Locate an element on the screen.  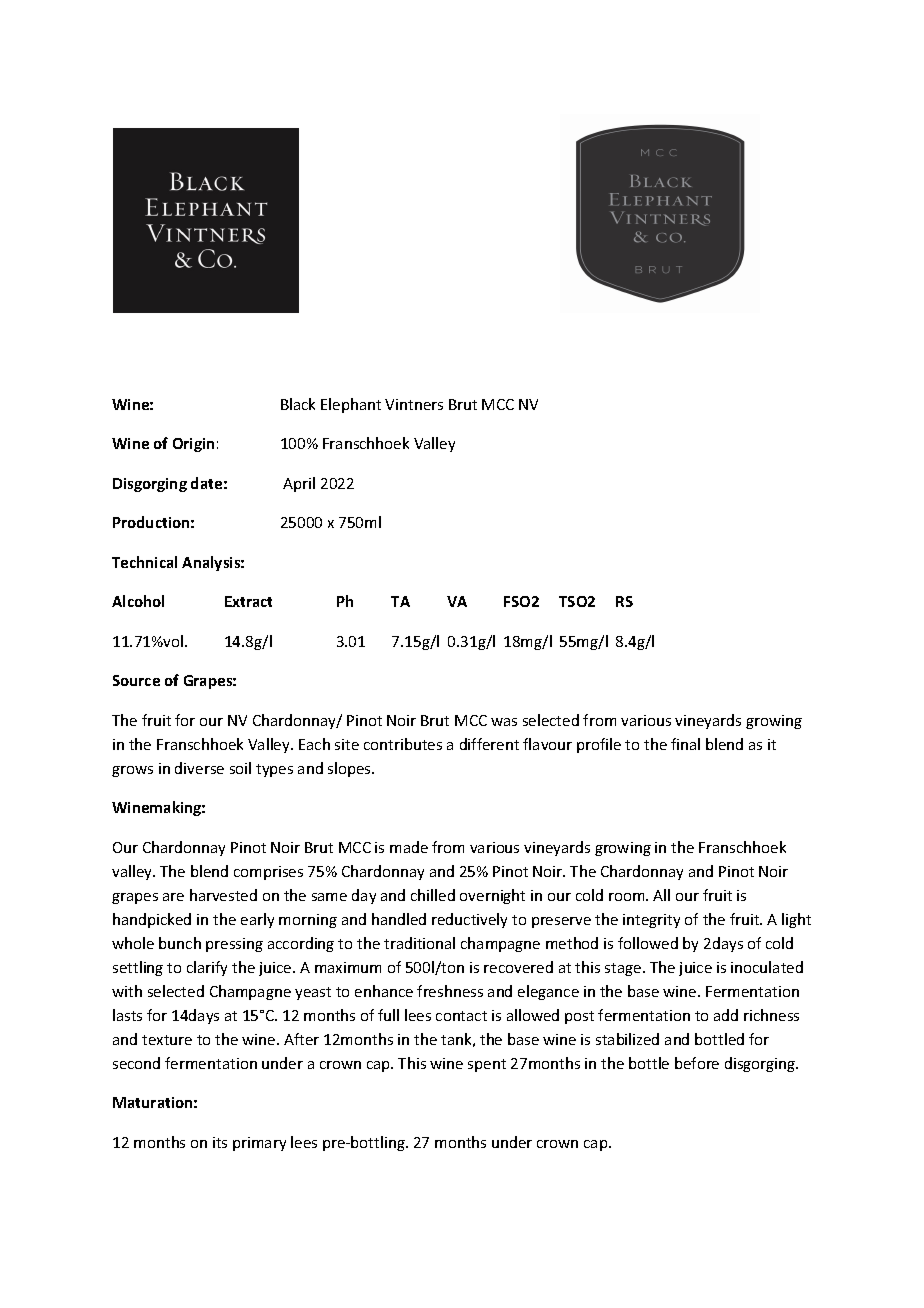
Origin is located at coordinates (193, 445).
